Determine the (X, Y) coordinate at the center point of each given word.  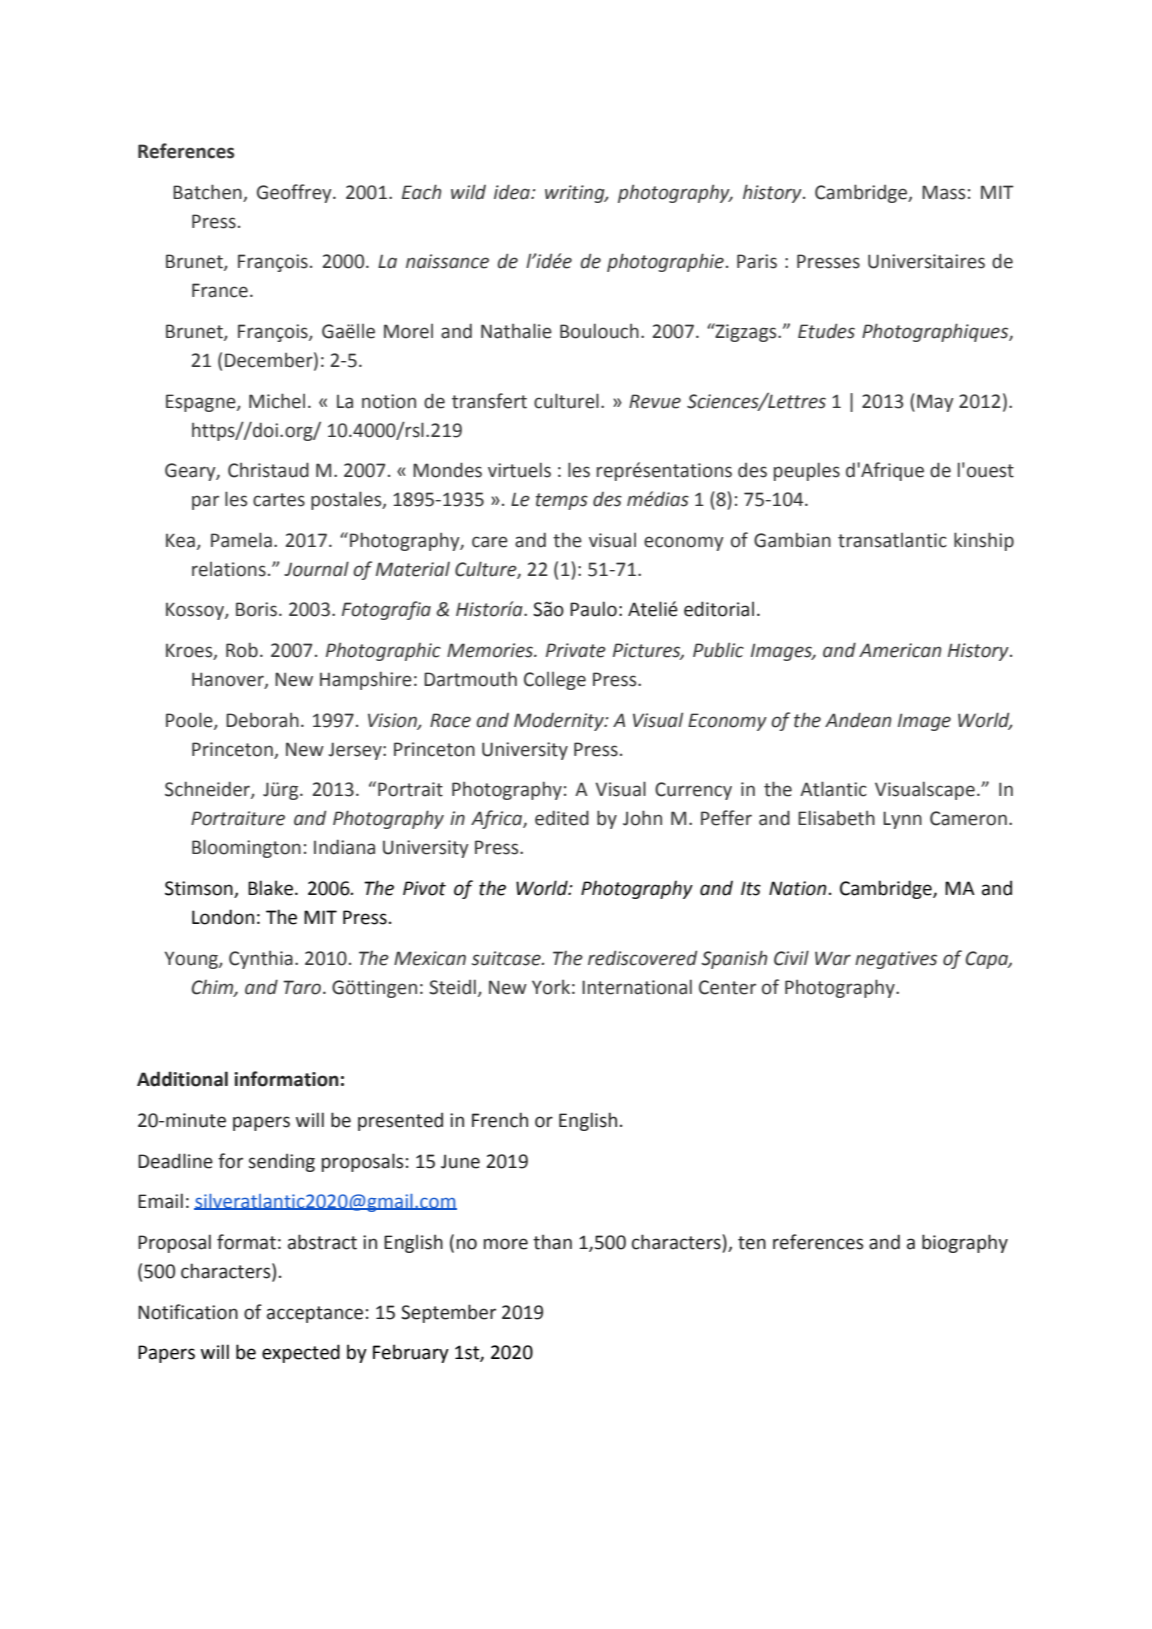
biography (965, 1243)
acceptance (315, 1314)
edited (562, 818)
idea (513, 192)
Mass (943, 192)
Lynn (902, 820)
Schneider (208, 790)
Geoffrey (295, 193)
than (552, 1242)
